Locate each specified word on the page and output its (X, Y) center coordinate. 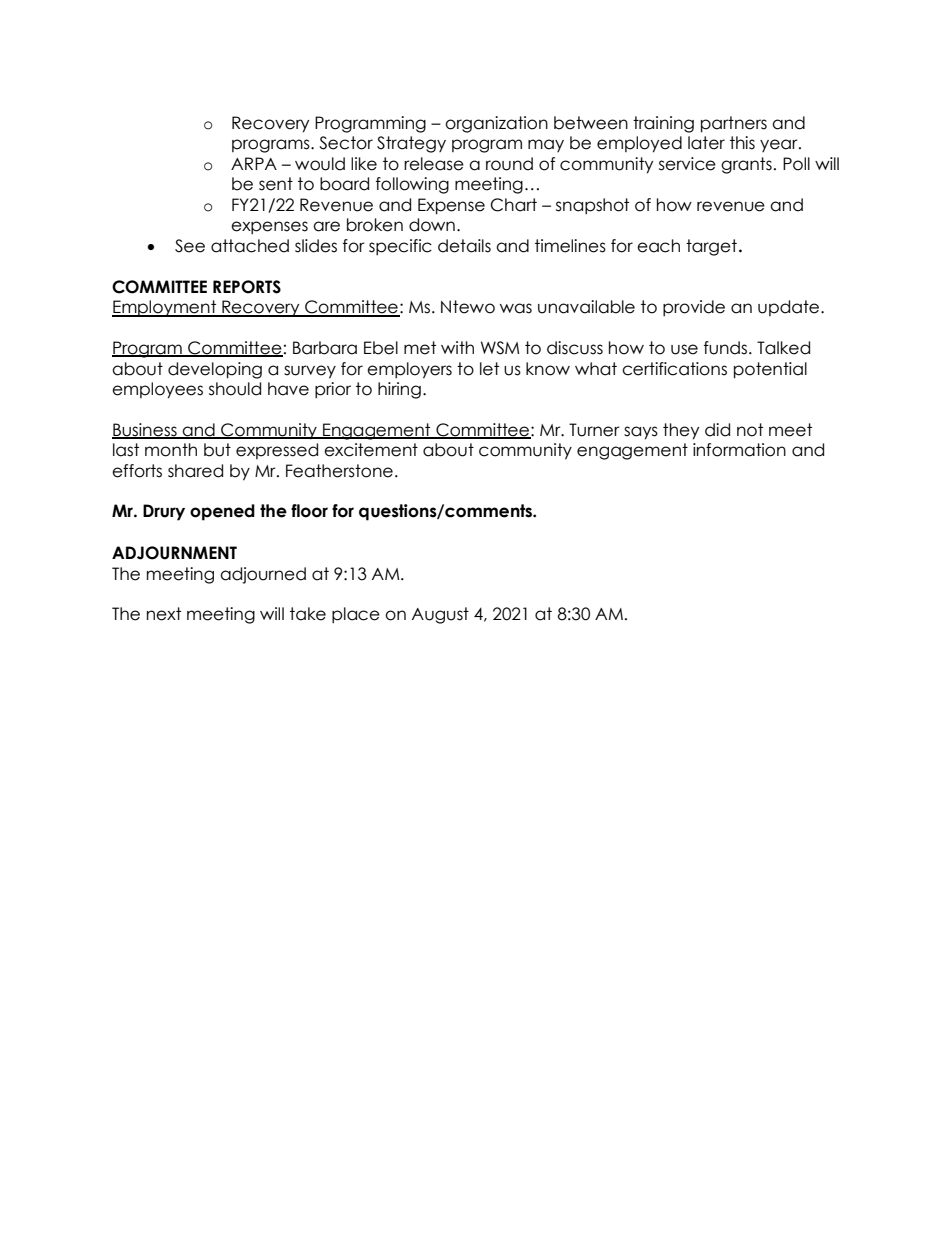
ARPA (254, 163)
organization (496, 124)
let (489, 369)
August (440, 615)
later (706, 143)
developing (215, 370)
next (164, 614)
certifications (674, 369)
